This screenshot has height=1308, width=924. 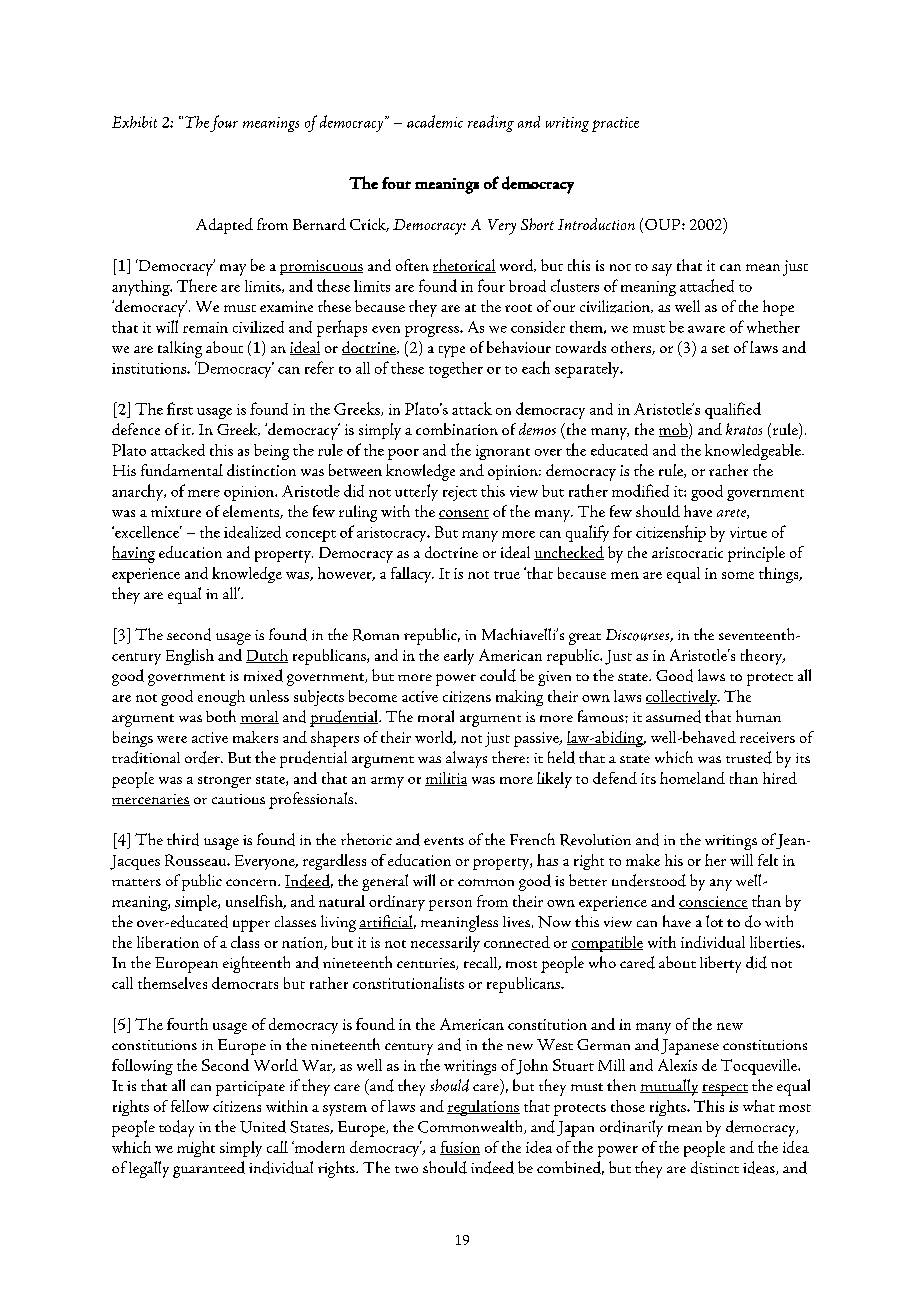 I want to click on respect, so click(x=725, y=1090).
